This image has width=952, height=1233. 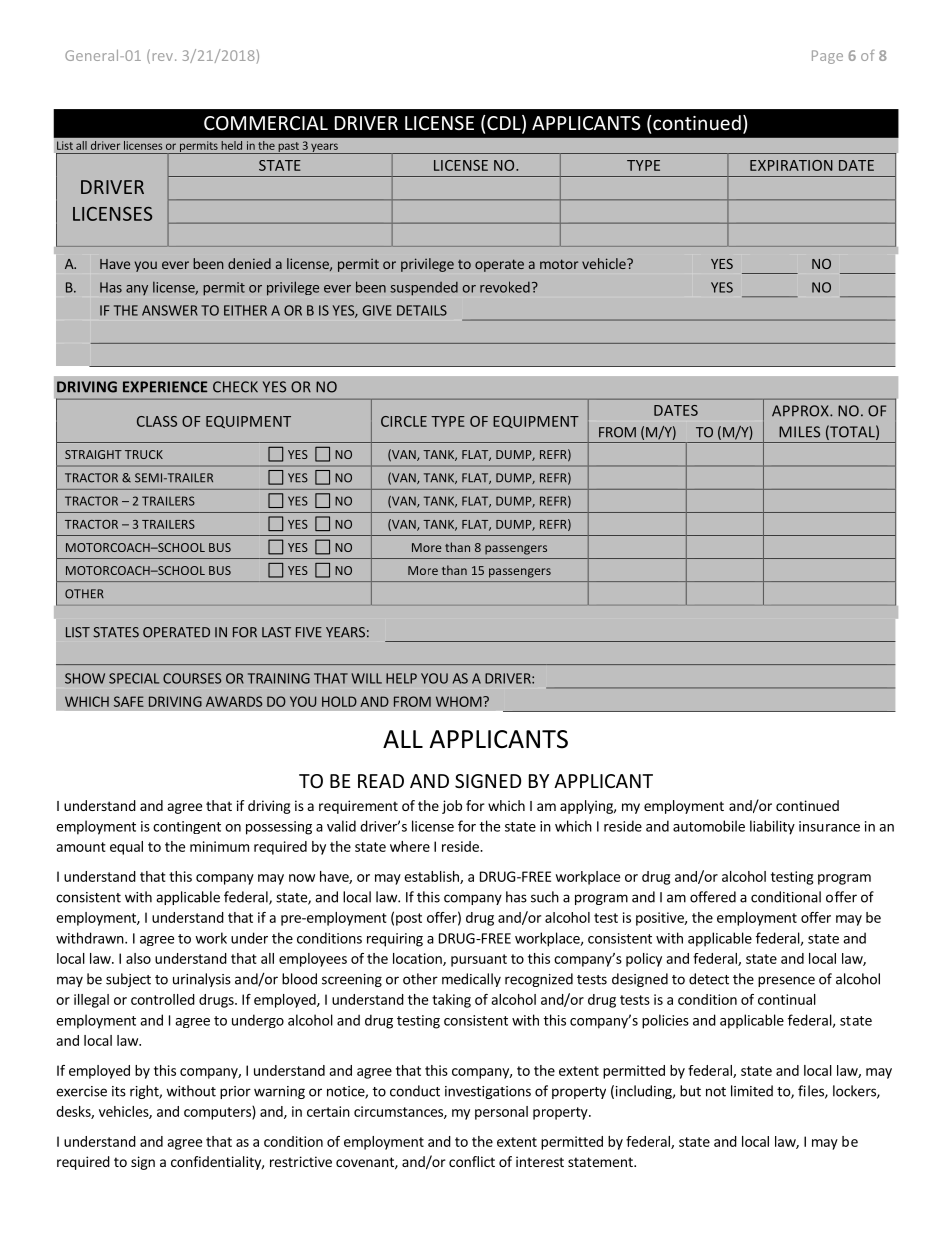 I want to click on conflict, so click(x=472, y=1161).
